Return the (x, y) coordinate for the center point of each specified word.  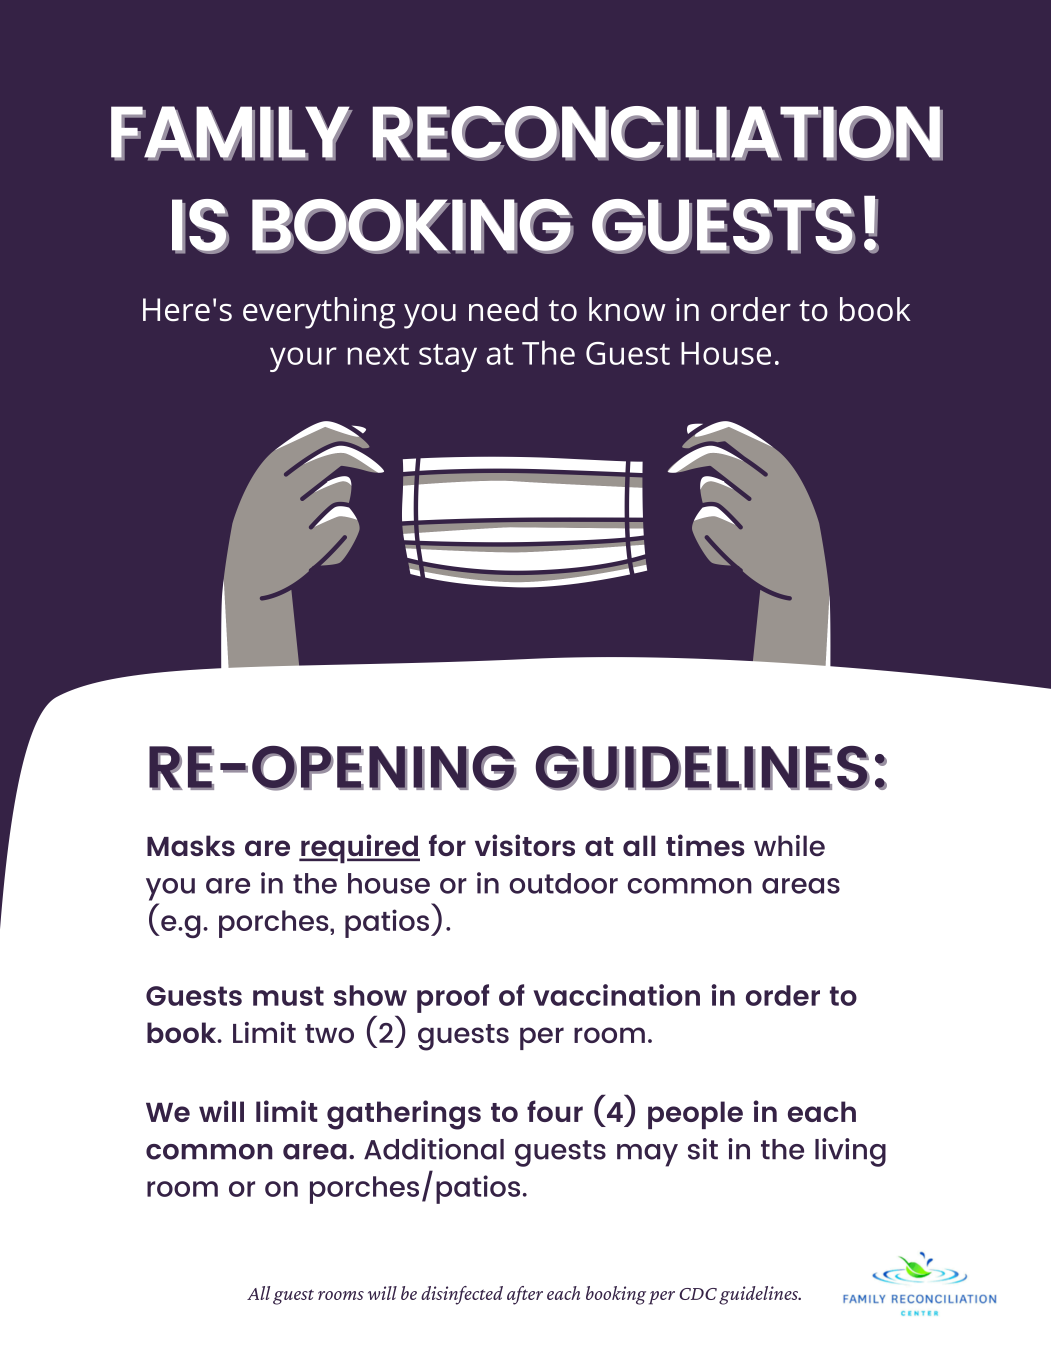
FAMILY (231, 133)
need (503, 309)
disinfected (462, 1295)
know (627, 309)
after (525, 1295)
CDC (698, 1294)
